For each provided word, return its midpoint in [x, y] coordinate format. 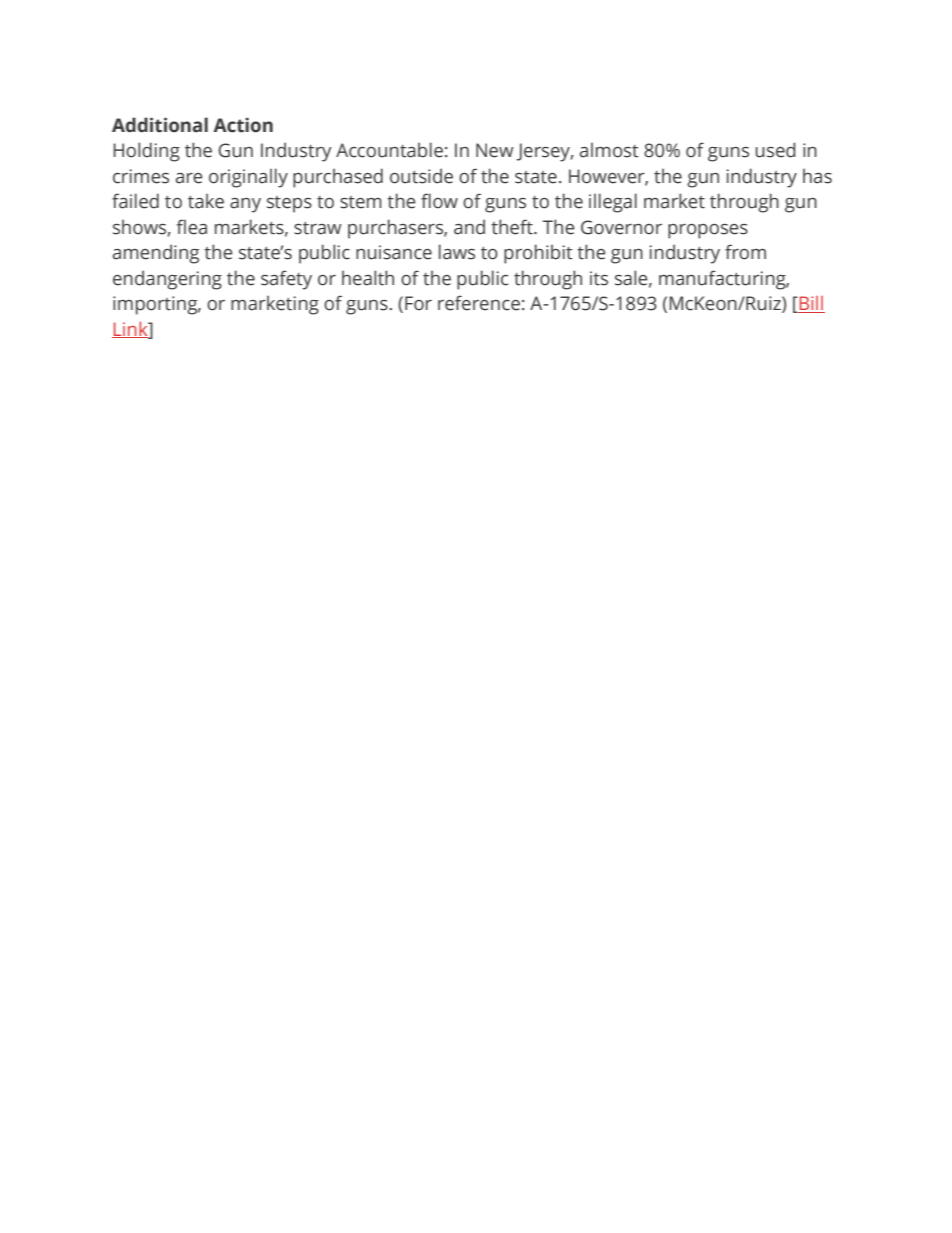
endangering [167, 280]
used [775, 150]
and [469, 227]
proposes [708, 231]
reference [479, 303]
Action [243, 125]
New [495, 150]
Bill [811, 304]
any [245, 205]
